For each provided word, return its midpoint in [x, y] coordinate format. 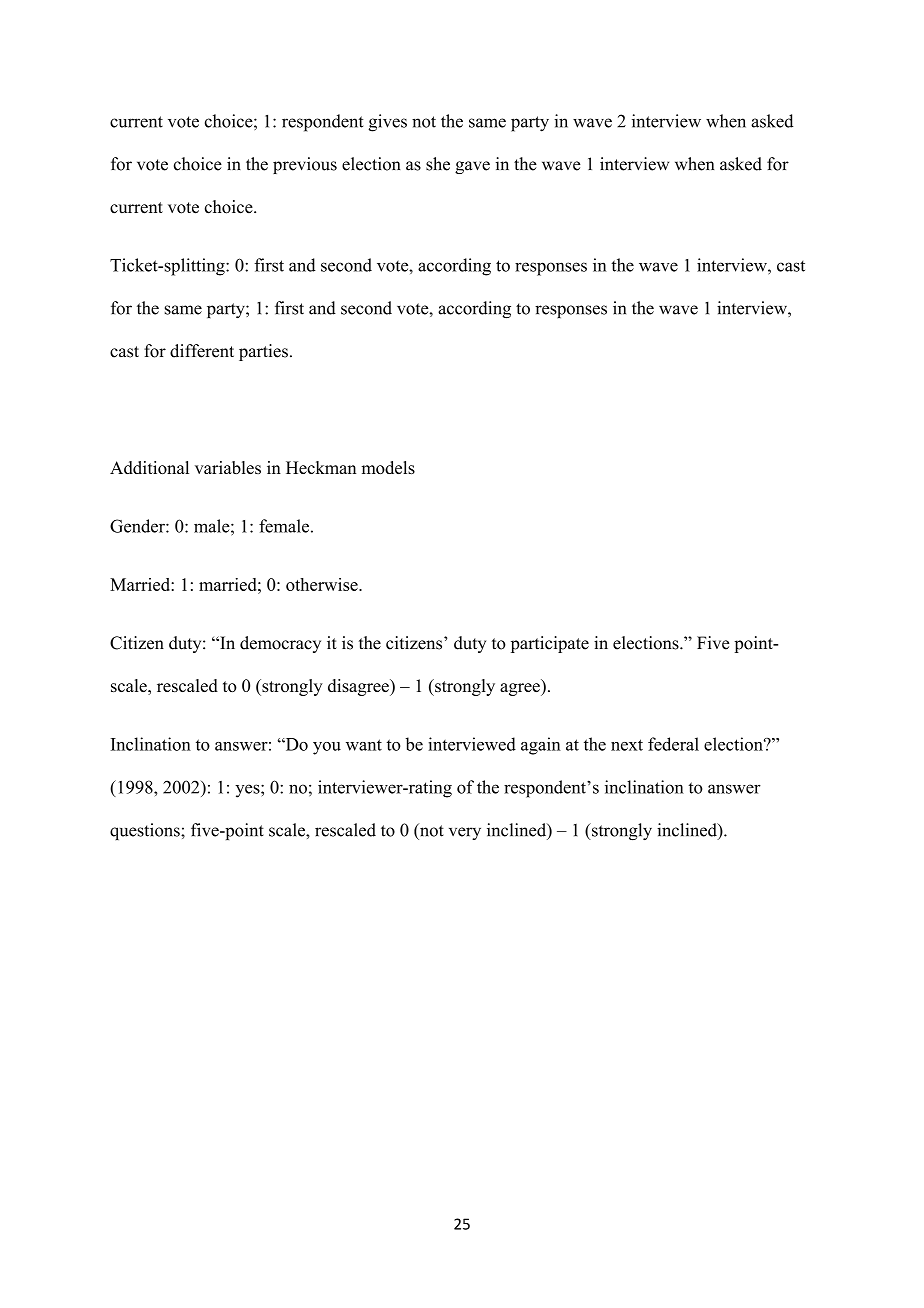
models [388, 467]
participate [550, 644]
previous [305, 165]
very [465, 833]
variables [228, 467]
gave [472, 167]
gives [387, 123]
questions [146, 831]
